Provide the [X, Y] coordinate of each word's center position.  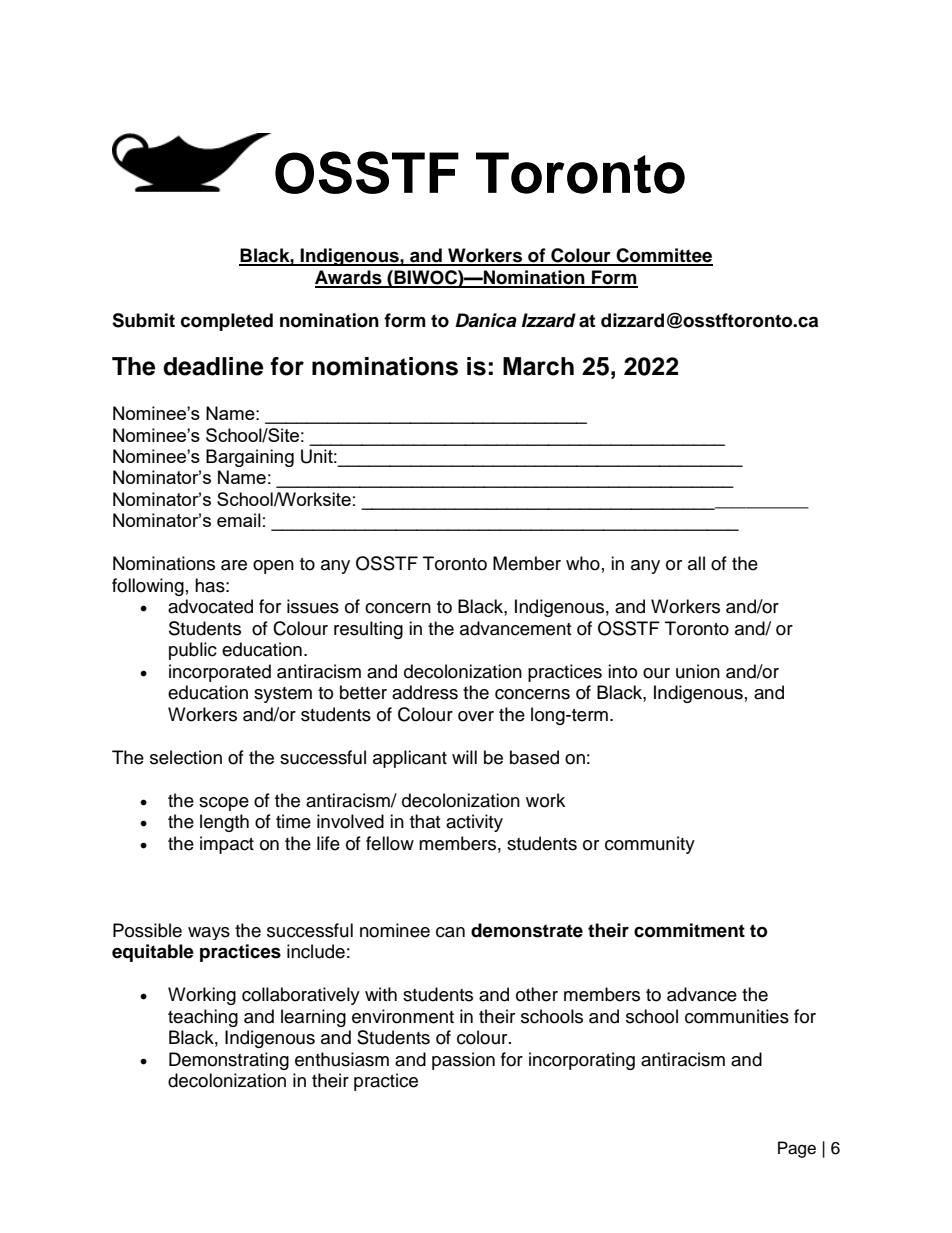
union [698, 671]
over [476, 716]
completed [227, 322]
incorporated [220, 673]
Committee [663, 256]
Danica [486, 320]
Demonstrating [229, 1061]
